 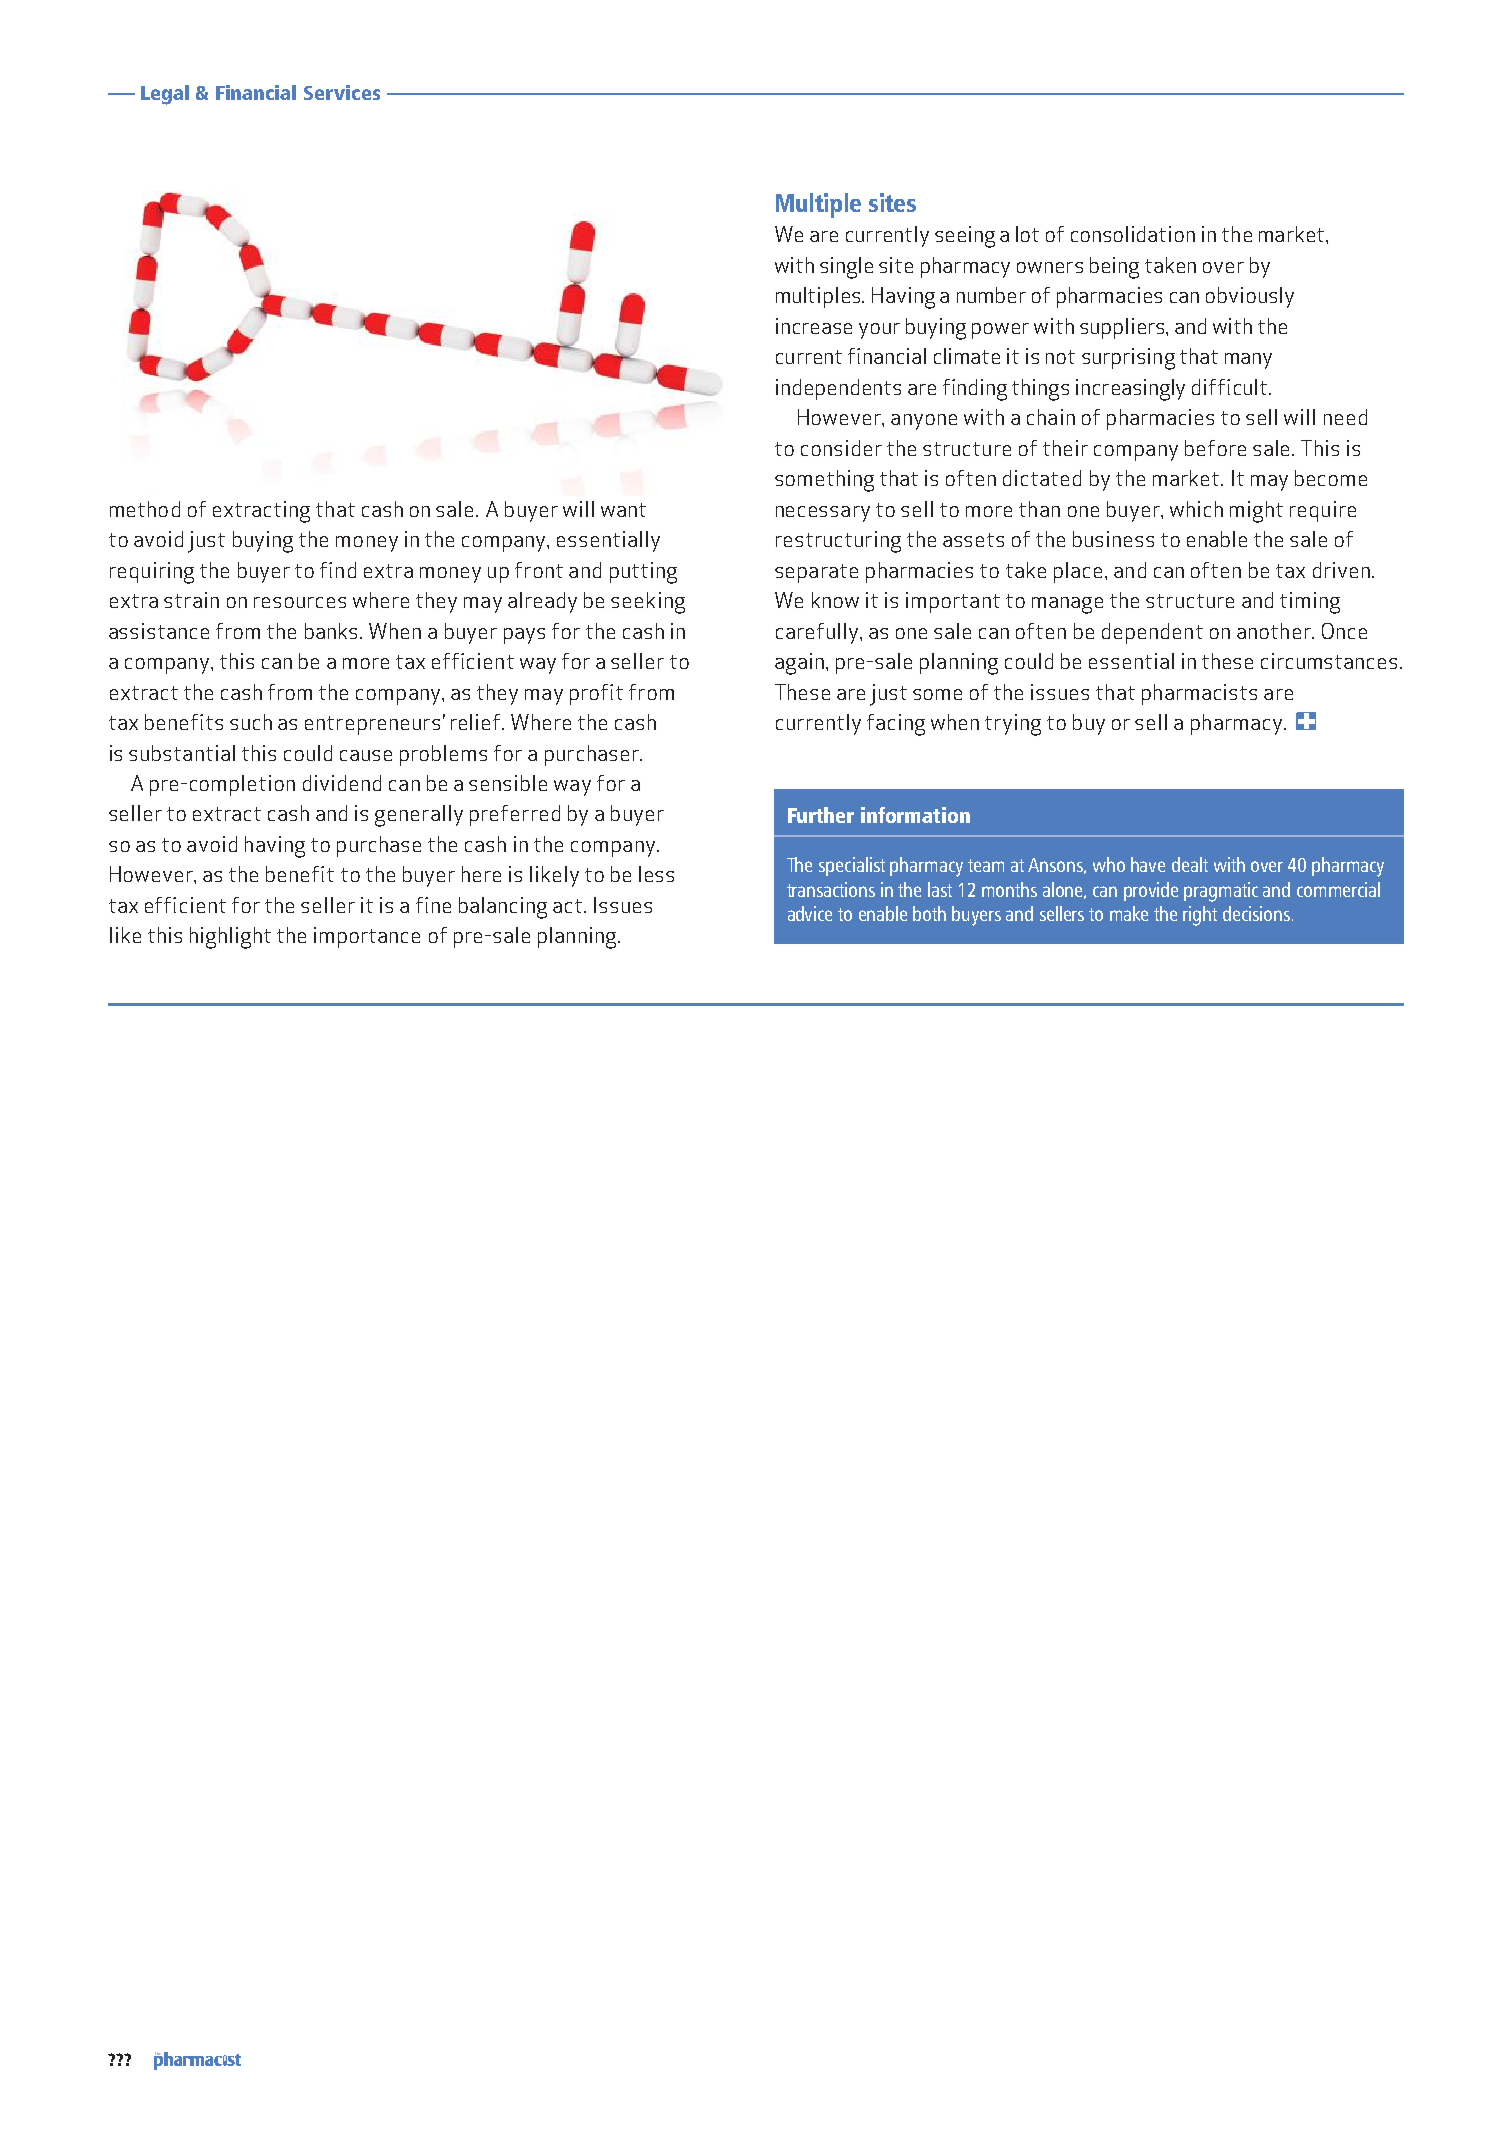 What do you see at coordinates (1229, 387) in the page?
I see `difficult` at bounding box center [1229, 387].
